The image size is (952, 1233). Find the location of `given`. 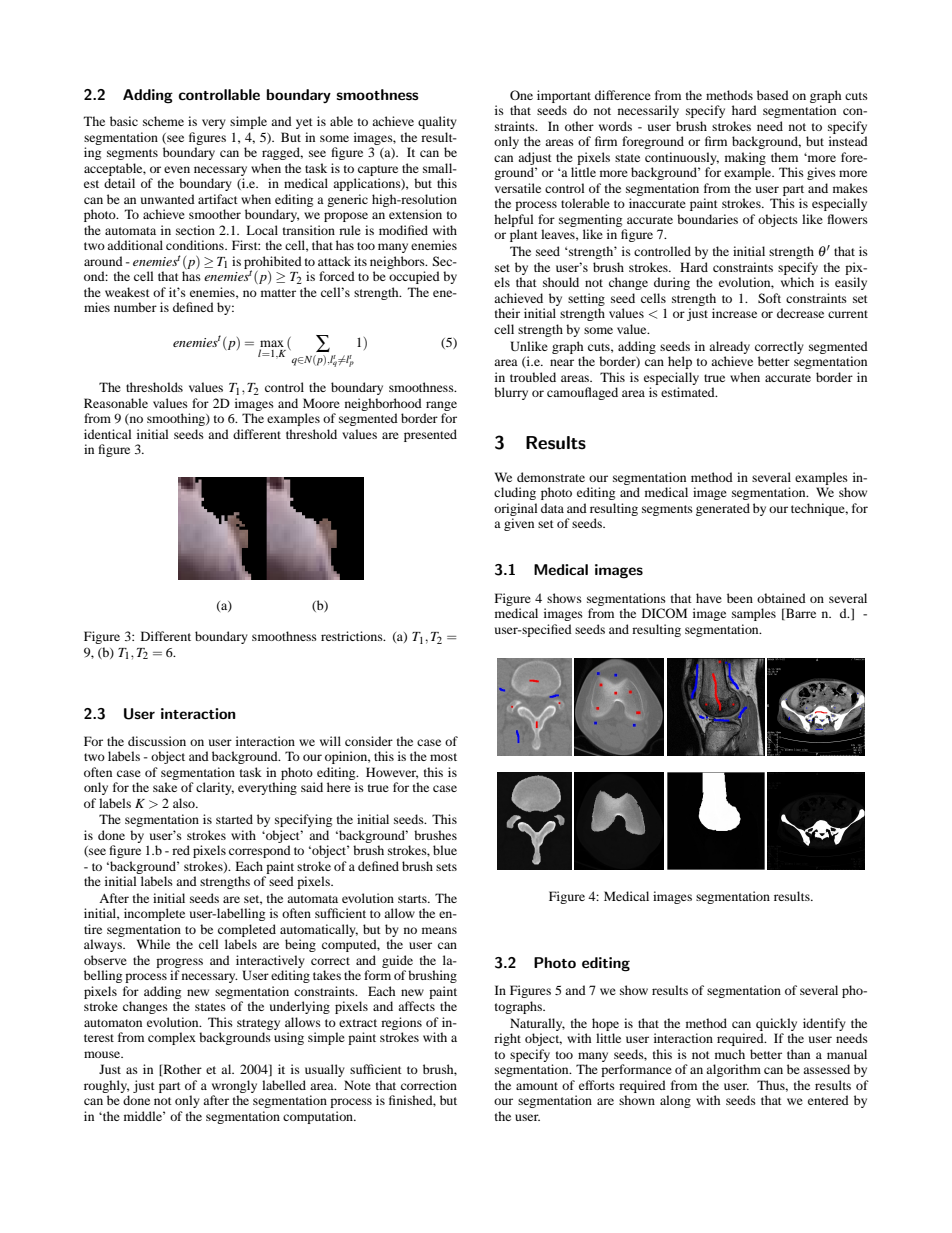

given is located at coordinates (519, 524).
